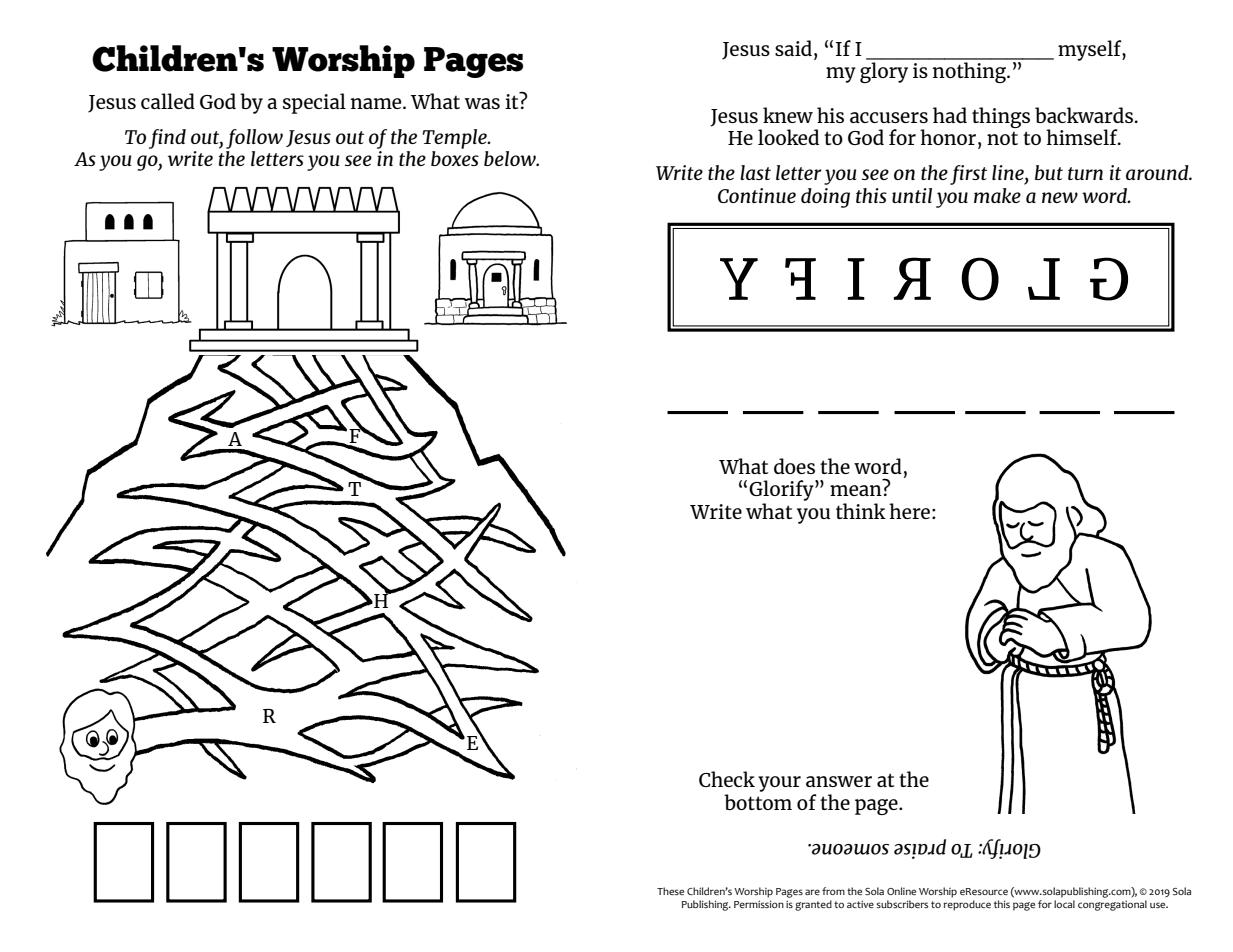 This document has width=1233, height=952. Describe the element at coordinates (757, 195) in the document. I see `Continue` at that location.
